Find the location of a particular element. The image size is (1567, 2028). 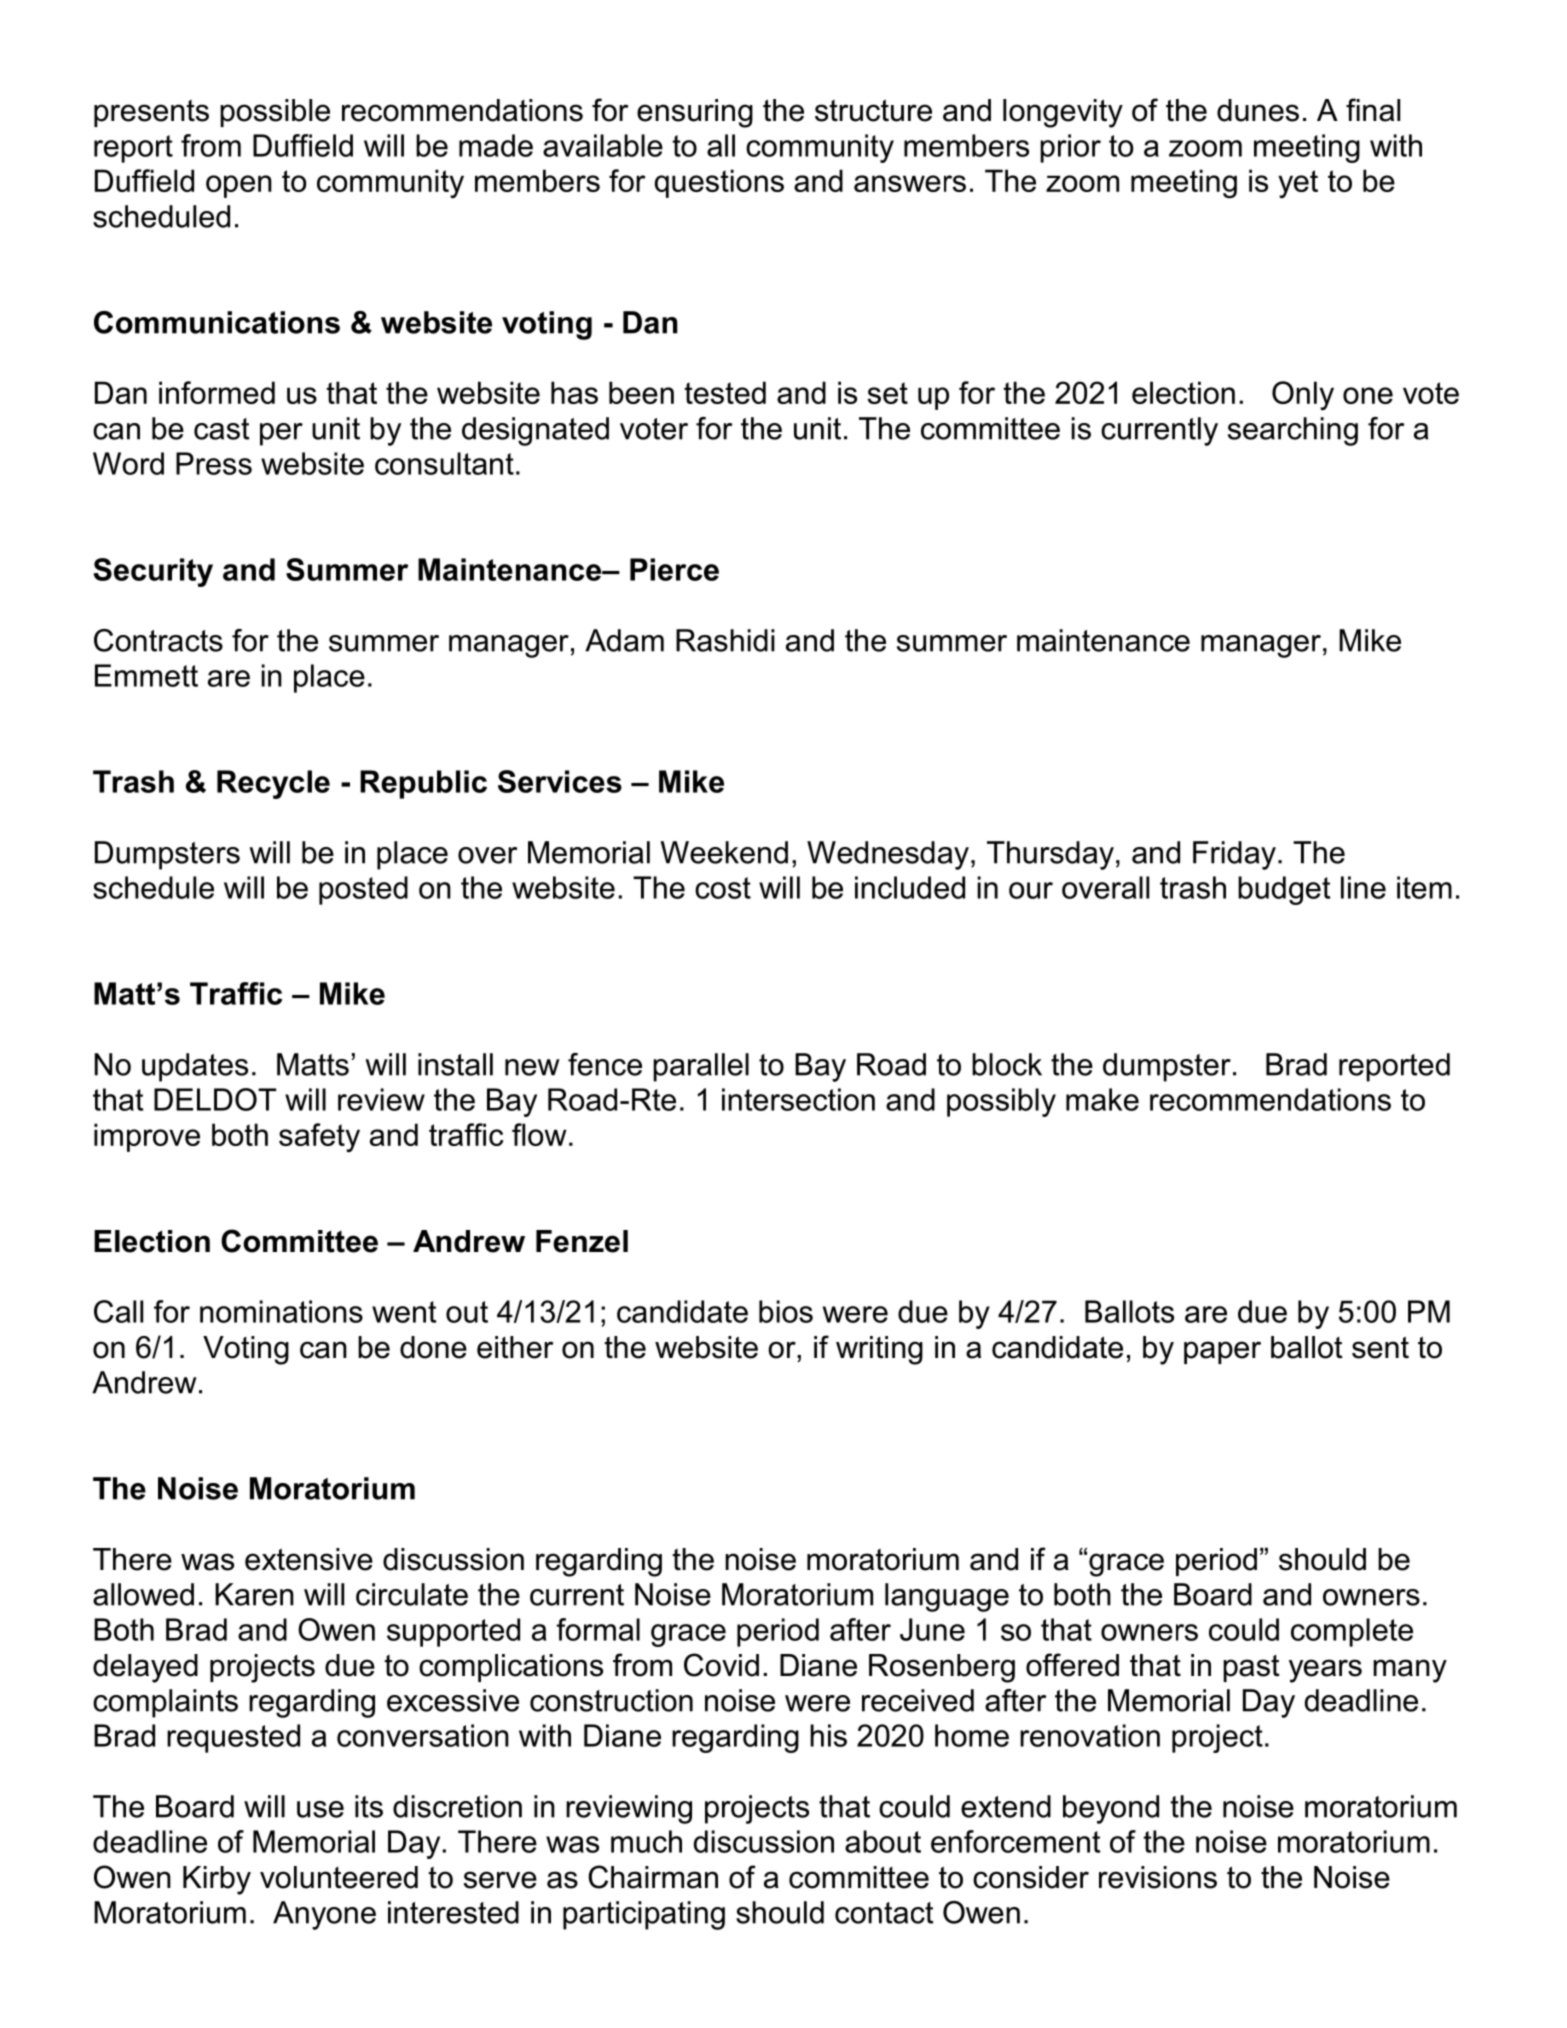

writing is located at coordinates (879, 1350).
